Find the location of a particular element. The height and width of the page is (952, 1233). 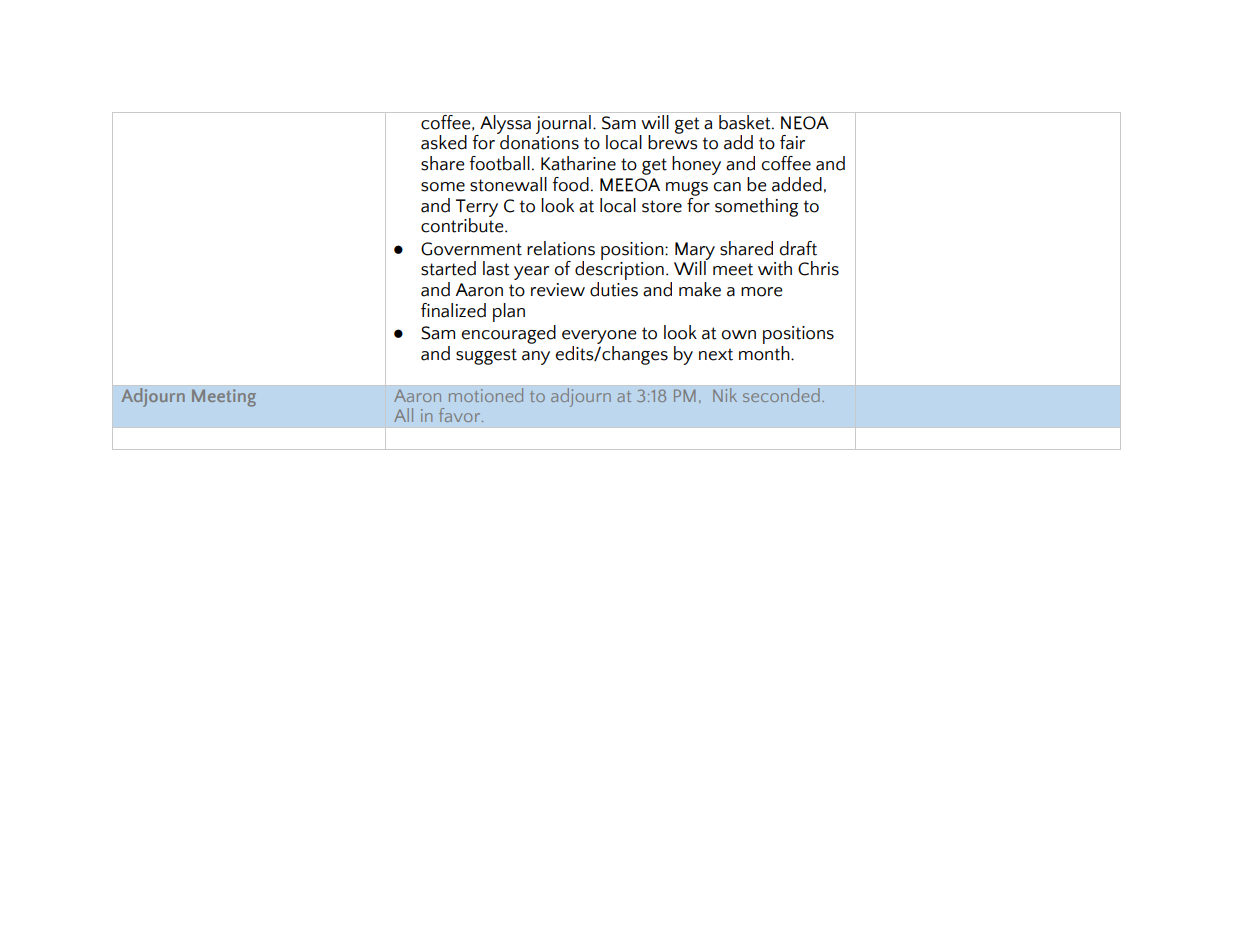

own is located at coordinates (739, 335).
